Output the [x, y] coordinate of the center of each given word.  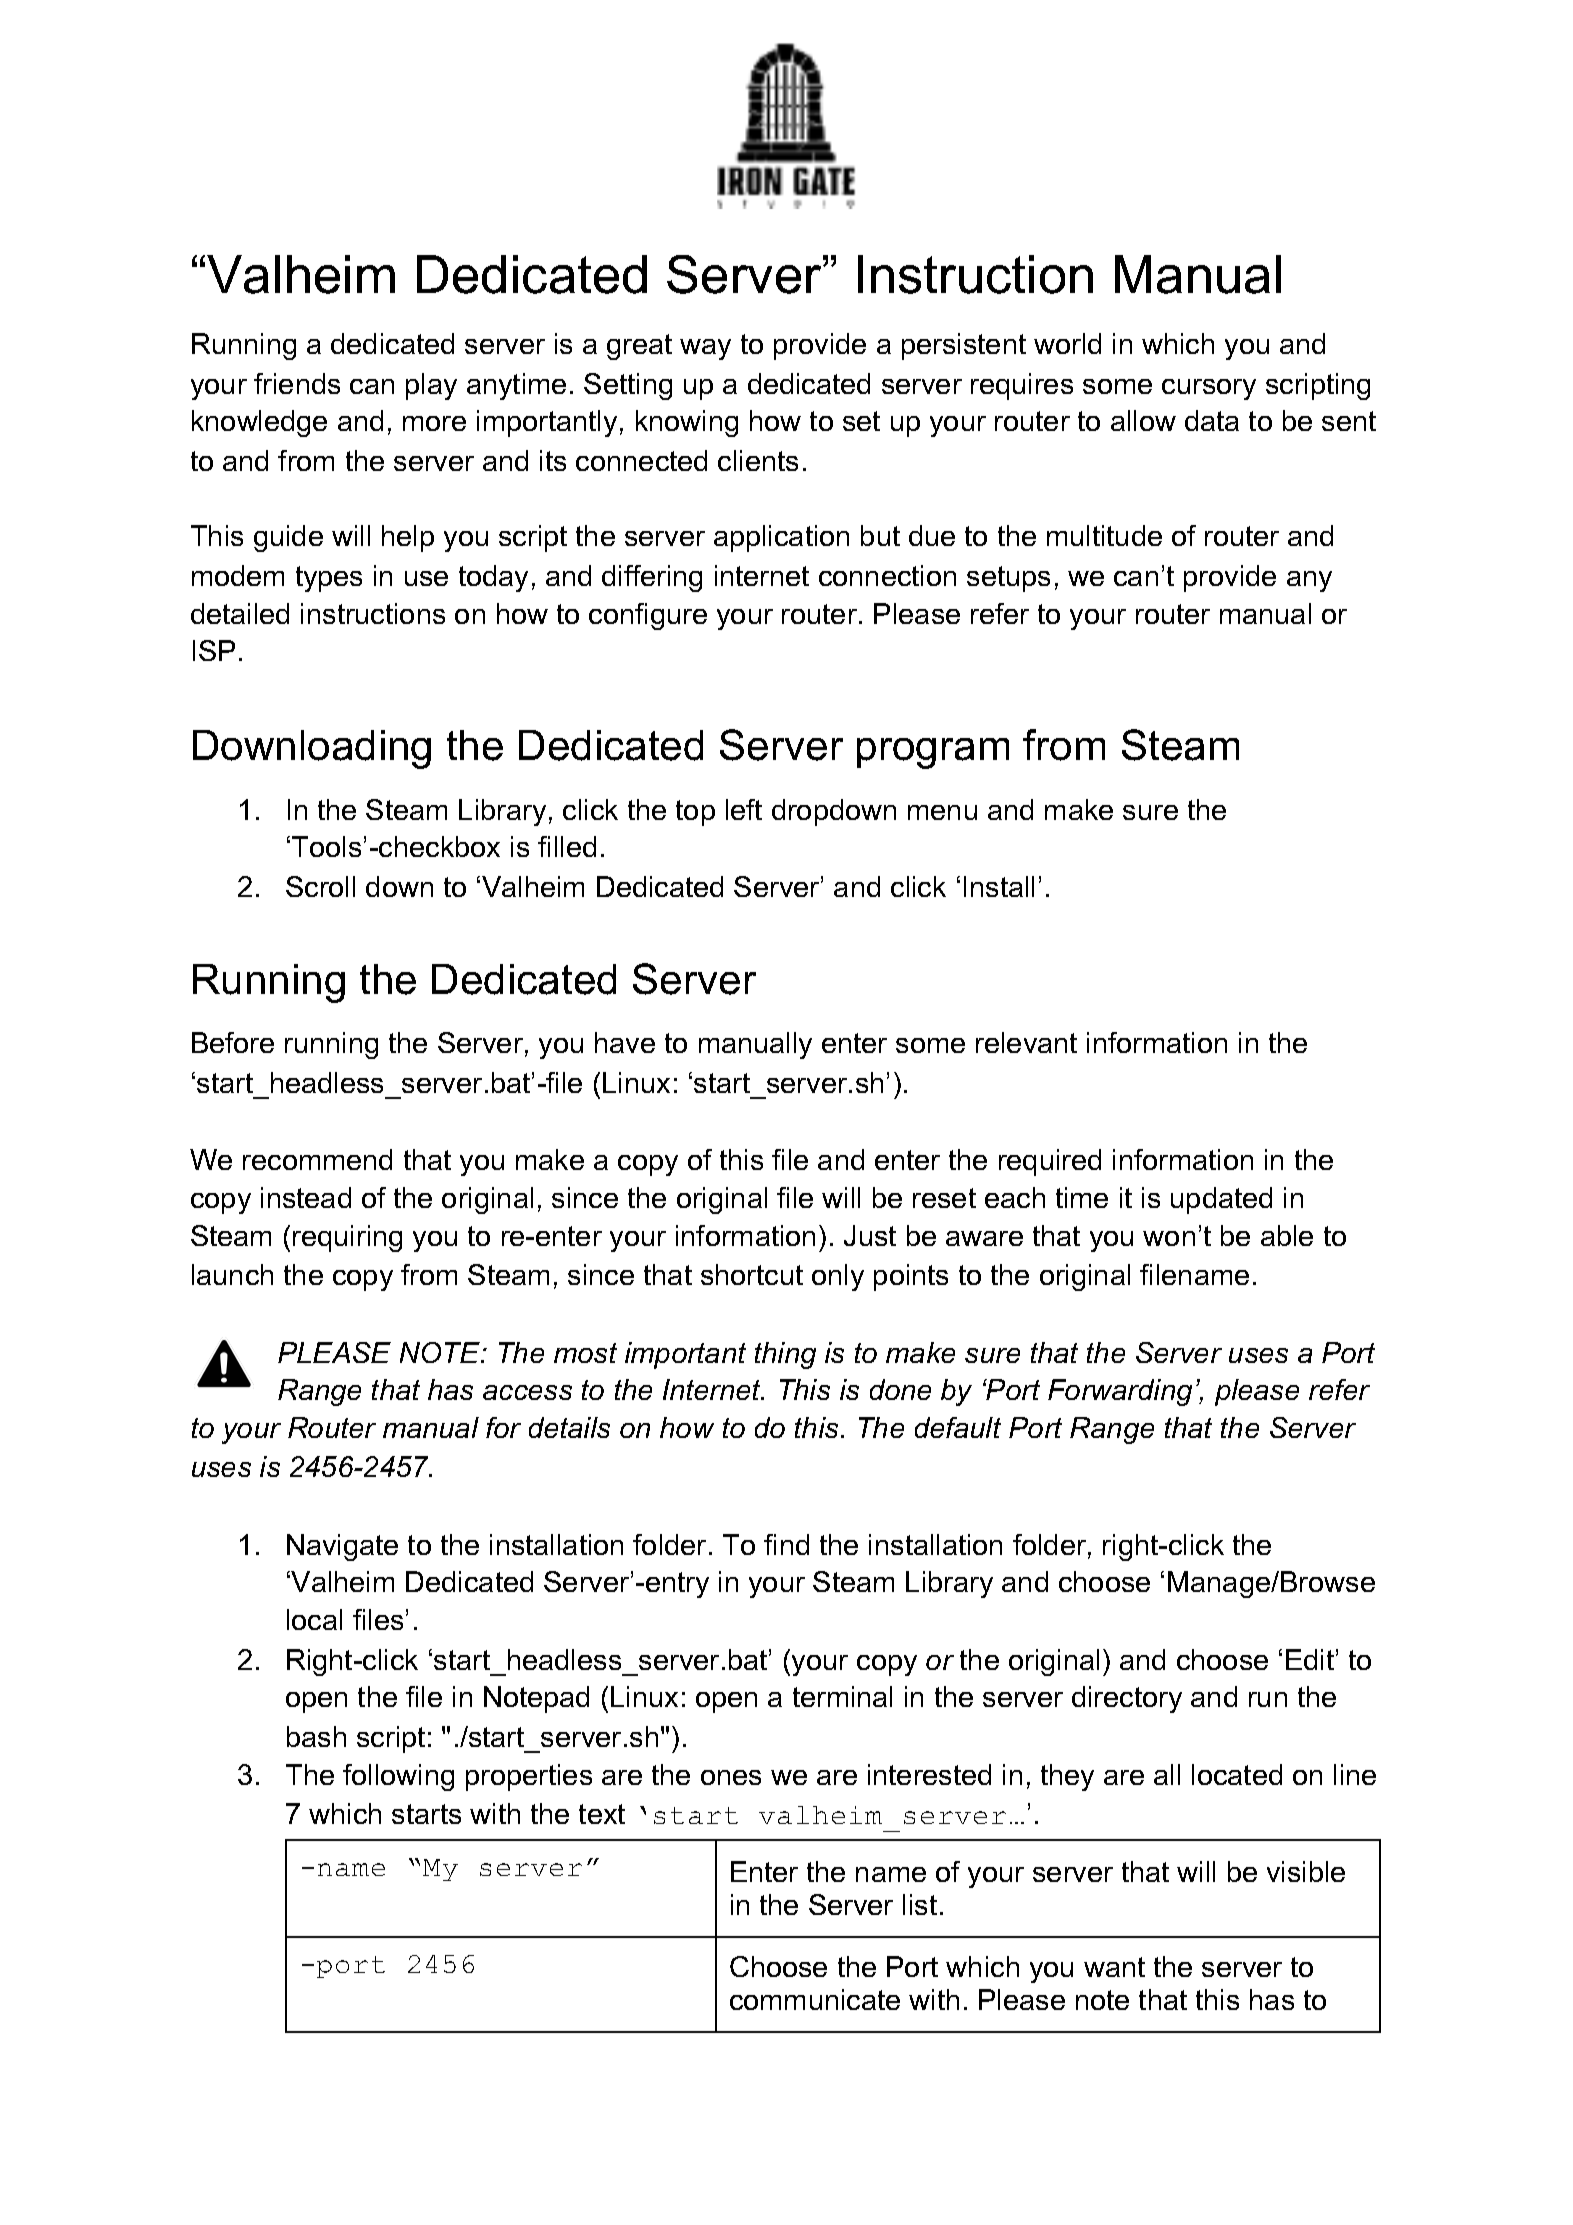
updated [1221, 1200]
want [1114, 1967]
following [398, 1777]
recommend [317, 1159]
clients [758, 460]
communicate [815, 1999]
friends [297, 383]
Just [870, 1235]
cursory [1209, 389]
